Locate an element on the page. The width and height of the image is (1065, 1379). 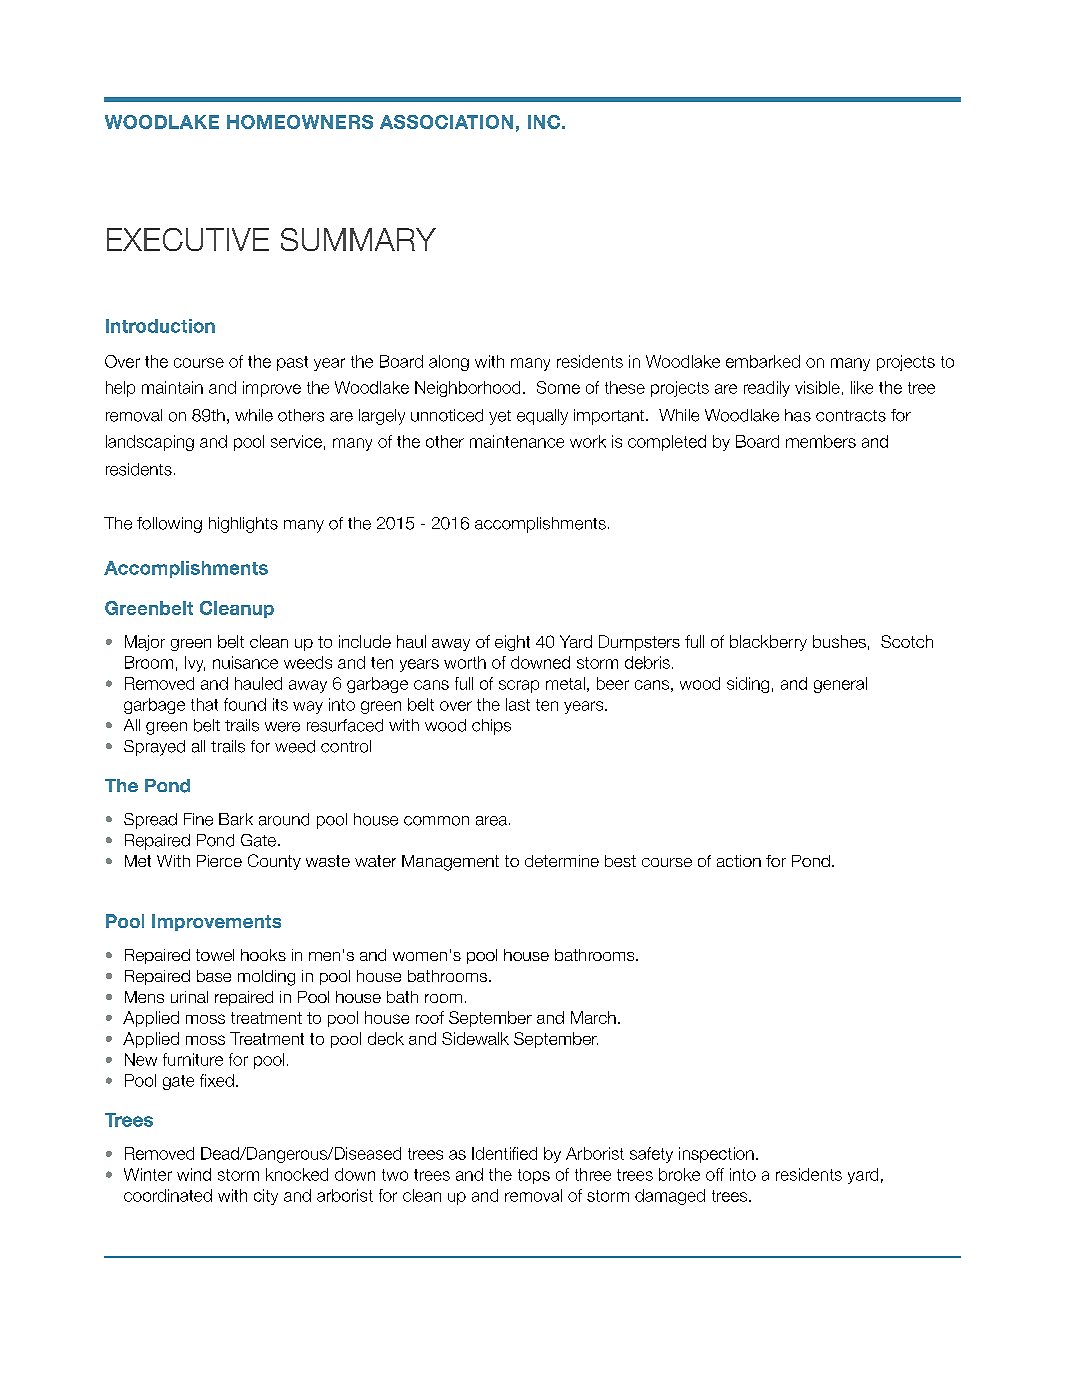
Ivy is located at coordinates (195, 664).
